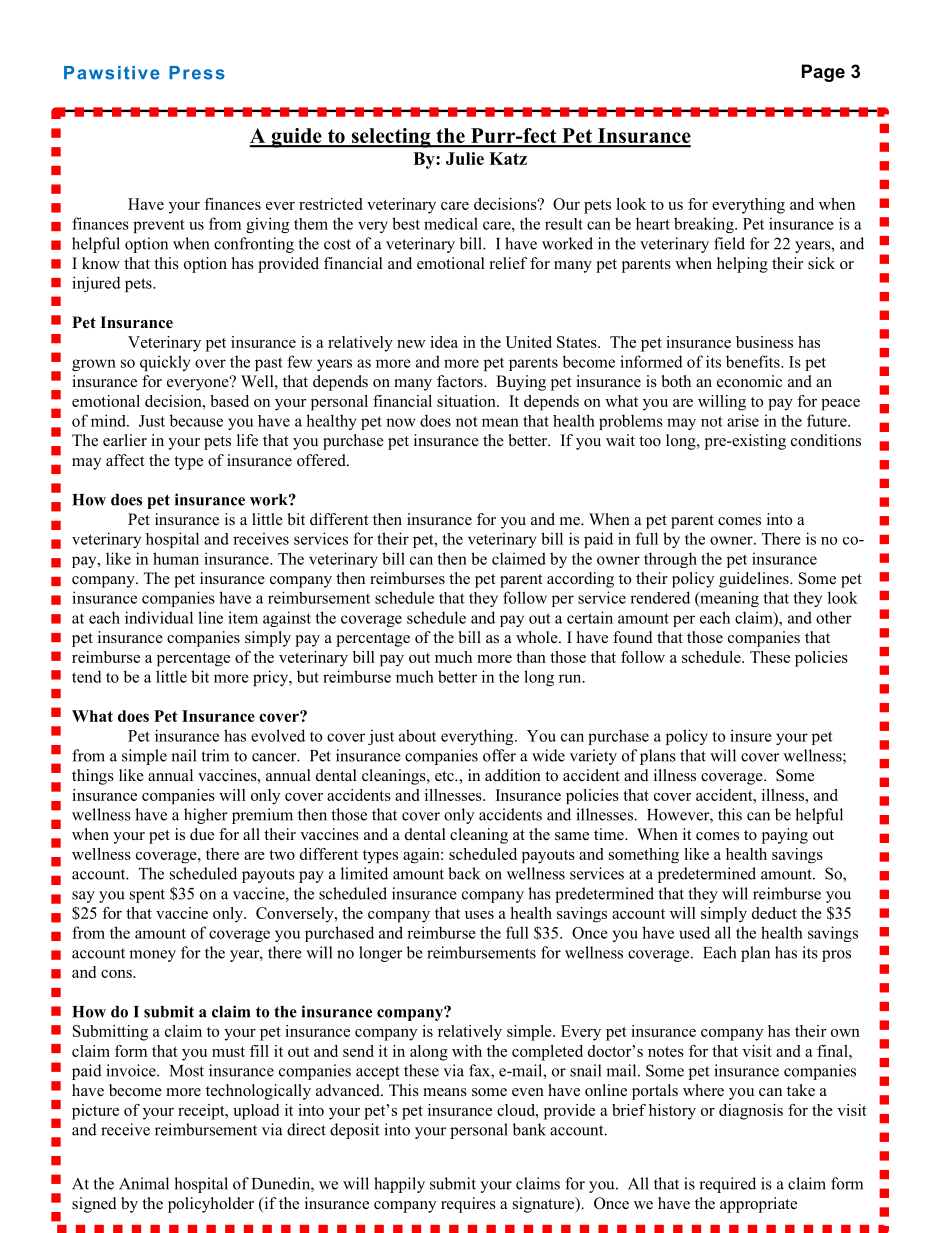 This screenshot has width=952, height=1233. What do you see at coordinates (165, 363) in the screenshot?
I see `quickly` at bounding box center [165, 363].
